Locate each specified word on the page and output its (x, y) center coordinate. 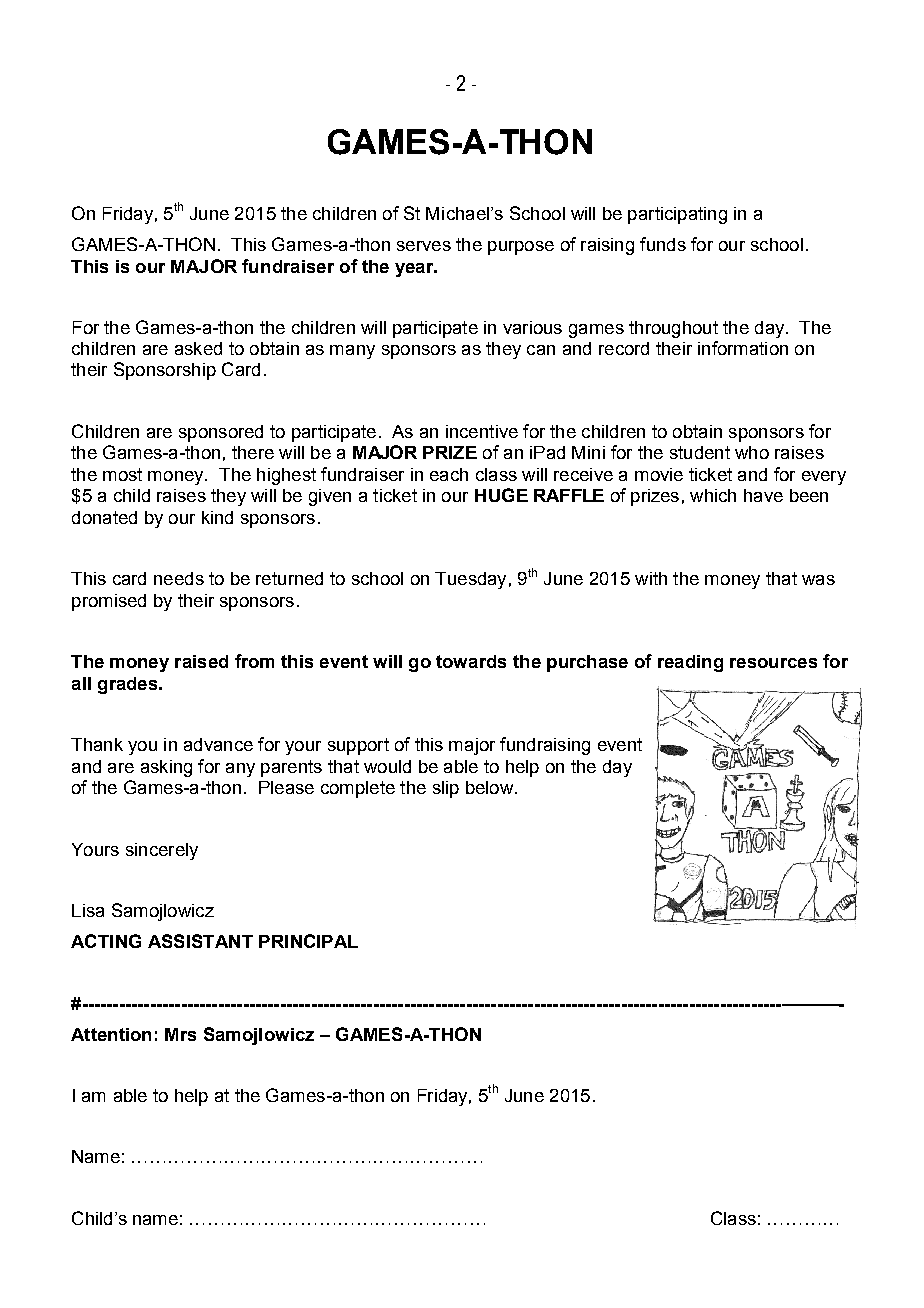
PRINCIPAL (308, 941)
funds (663, 244)
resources (773, 663)
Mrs (180, 1034)
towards (471, 661)
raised (201, 661)
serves (424, 246)
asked (198, 348)
